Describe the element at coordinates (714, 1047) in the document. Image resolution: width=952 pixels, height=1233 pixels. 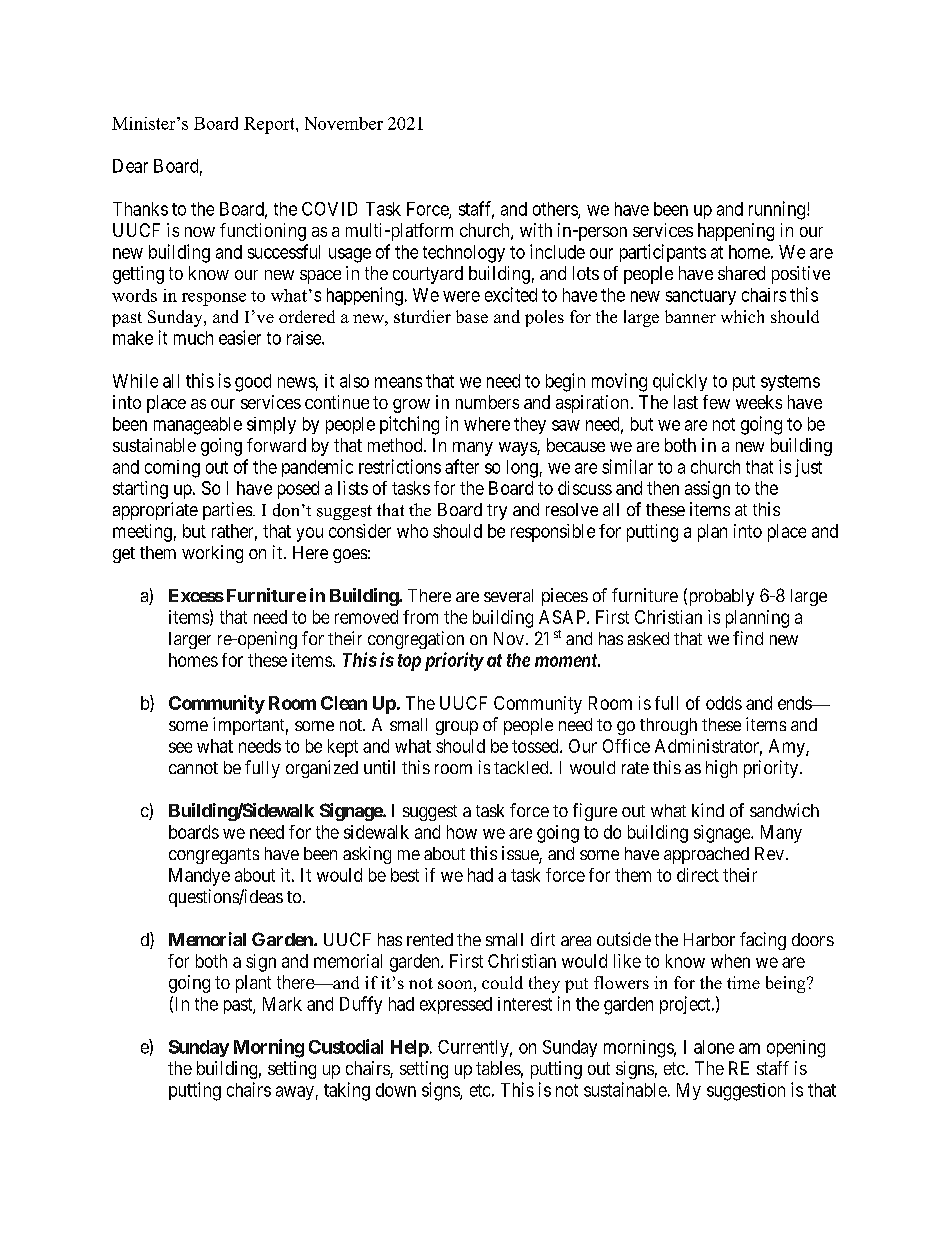
I see `alone` at that location.
